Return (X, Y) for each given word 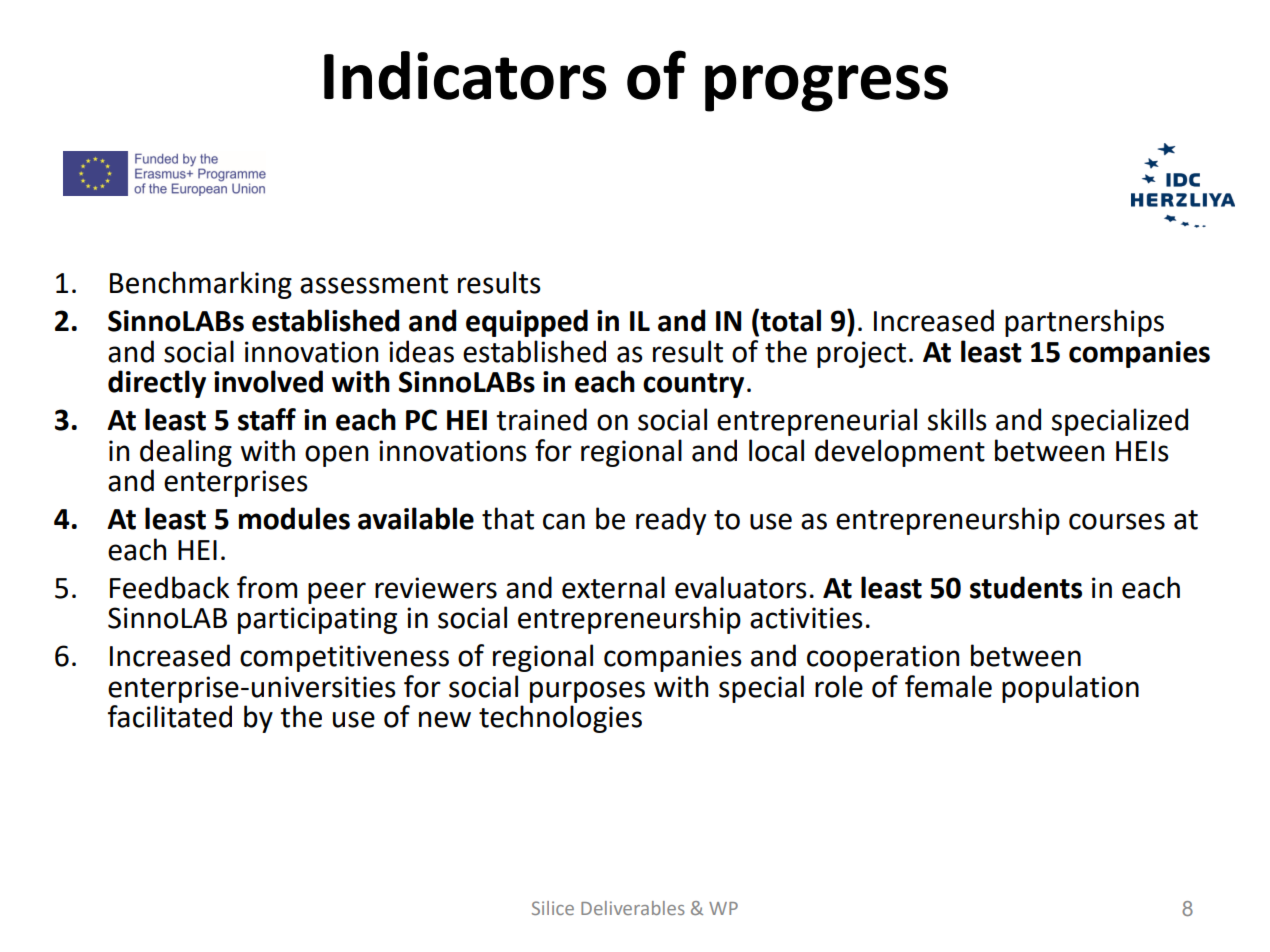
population (1070, 689)
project (861, 354)
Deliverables (633, 908)
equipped (527, 323)
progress (826, 88)
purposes (587, 692)
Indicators (465, 75)
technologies (560, 719)
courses (1117, 521)
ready (671, 521)
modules (294, 518)
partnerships (1084, 323)
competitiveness (344, 658)
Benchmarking (201, 285)
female (948, 686)
